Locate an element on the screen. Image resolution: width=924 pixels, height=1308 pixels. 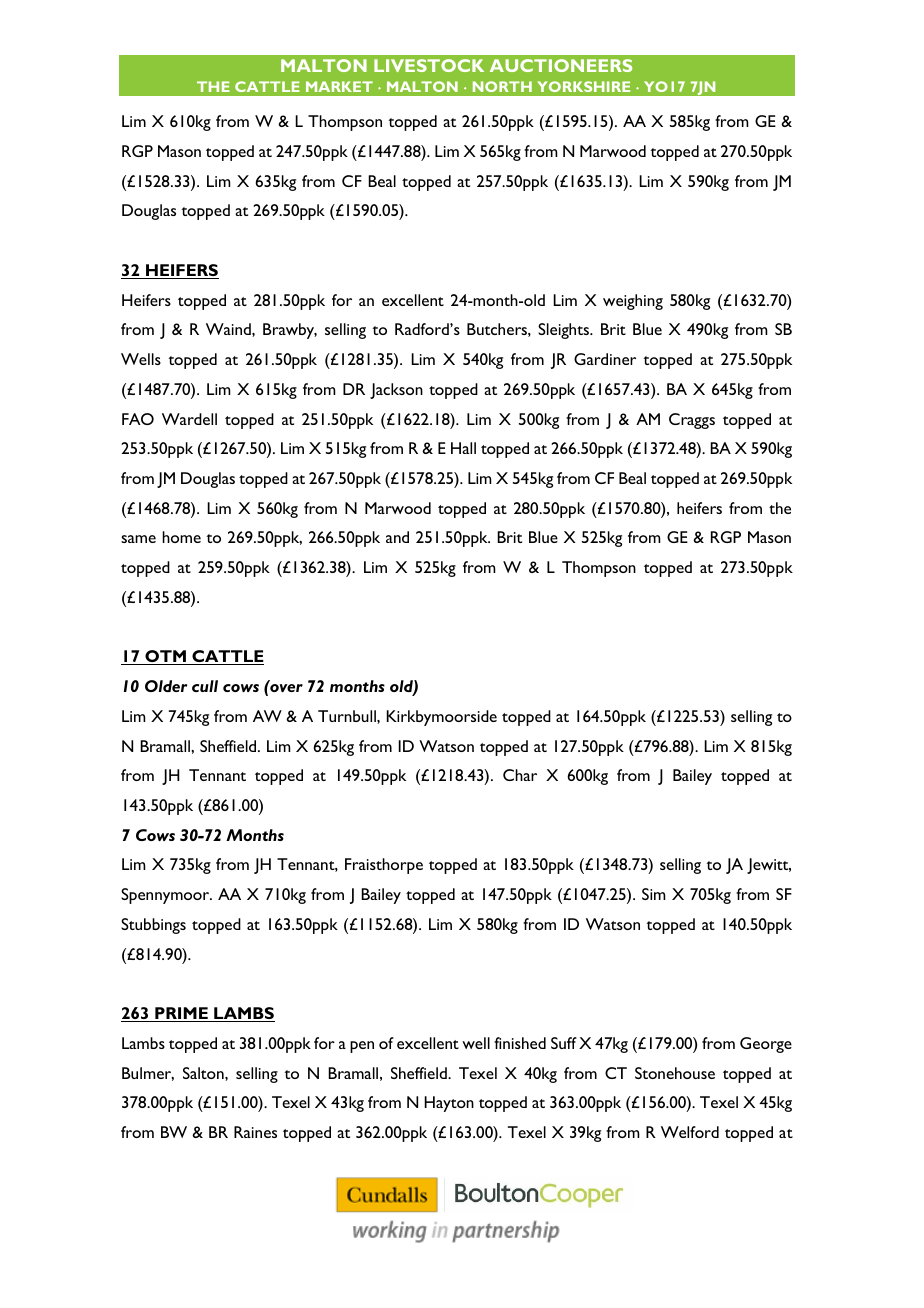
Raines is located at coordinates (255, 1132).
